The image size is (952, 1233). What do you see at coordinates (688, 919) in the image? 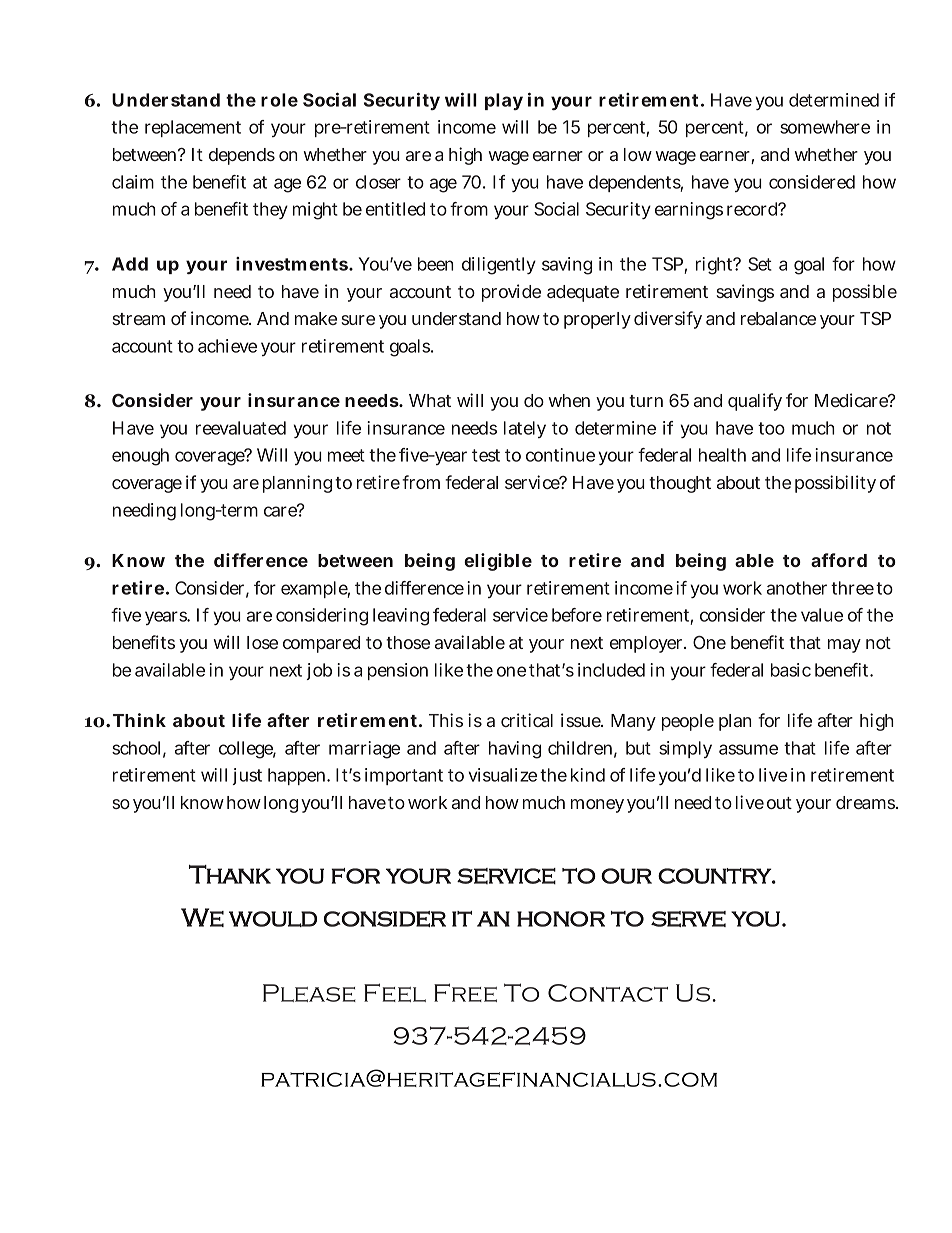
I see `serve` at bounding box center [688, 919].
